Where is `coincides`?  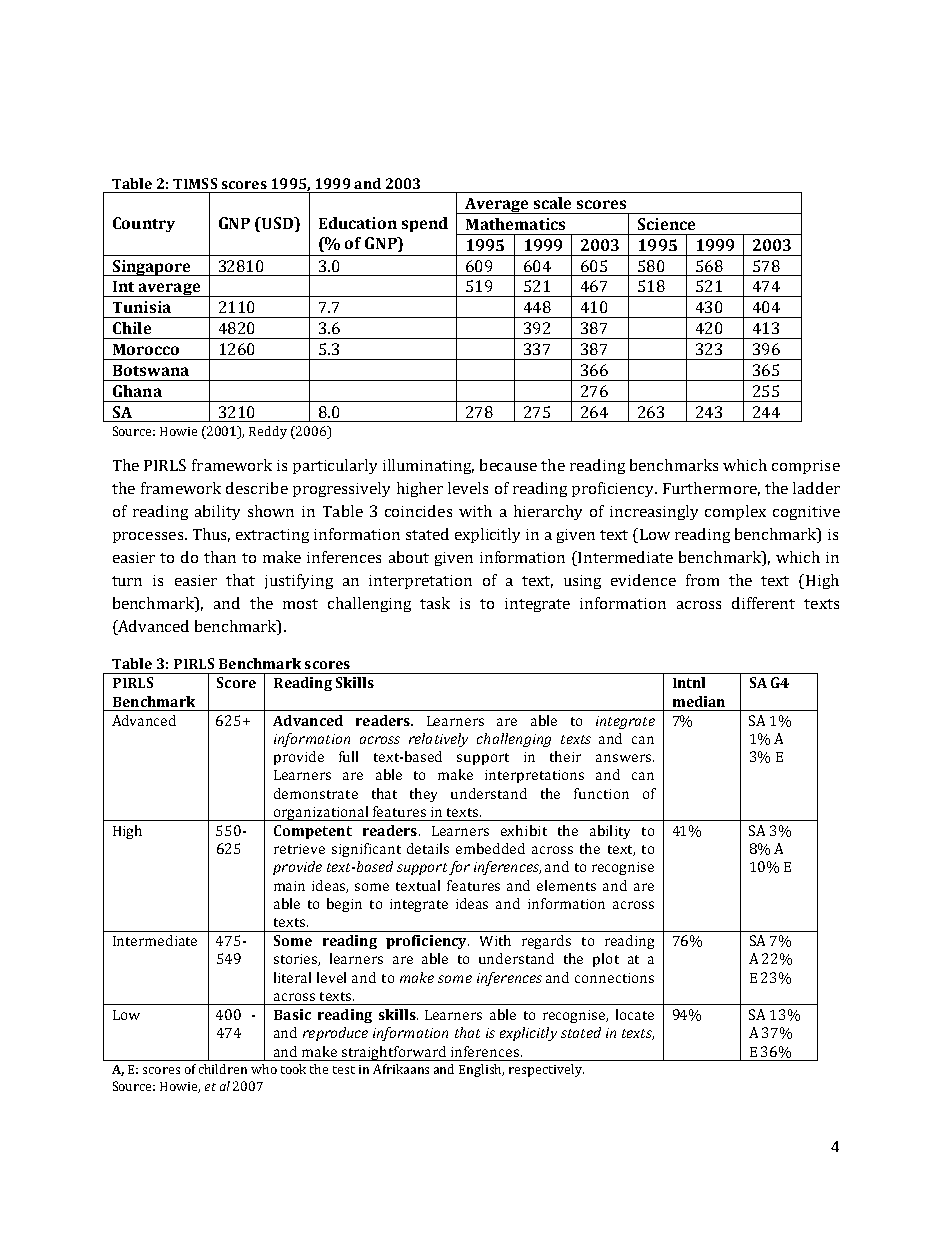
coincides is located at coordinates (418, 511).
